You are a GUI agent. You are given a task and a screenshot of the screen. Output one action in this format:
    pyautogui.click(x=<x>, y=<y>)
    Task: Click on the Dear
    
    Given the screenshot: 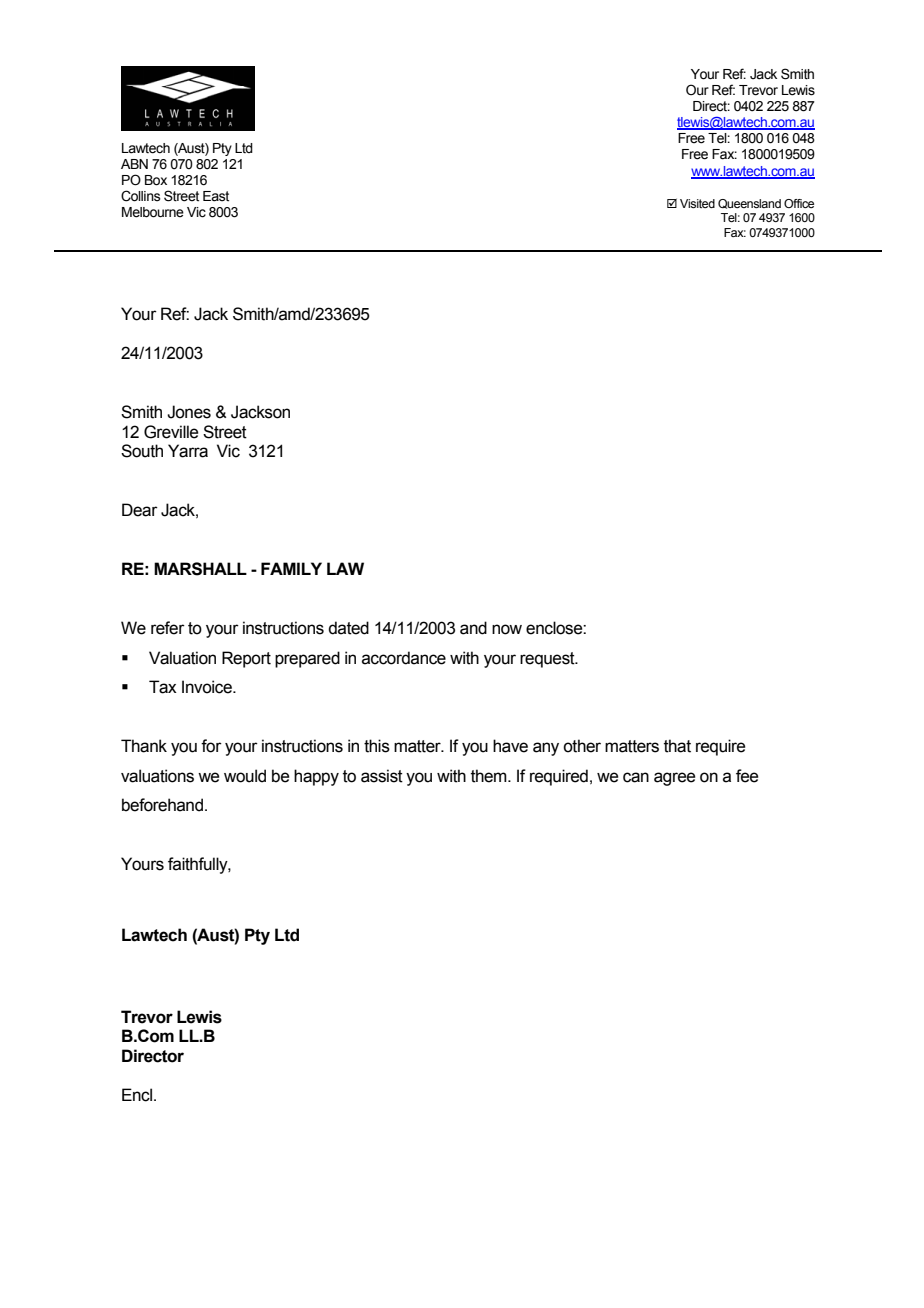 What is the action you would take?
    pyautogui.click(x=140, y=510)
